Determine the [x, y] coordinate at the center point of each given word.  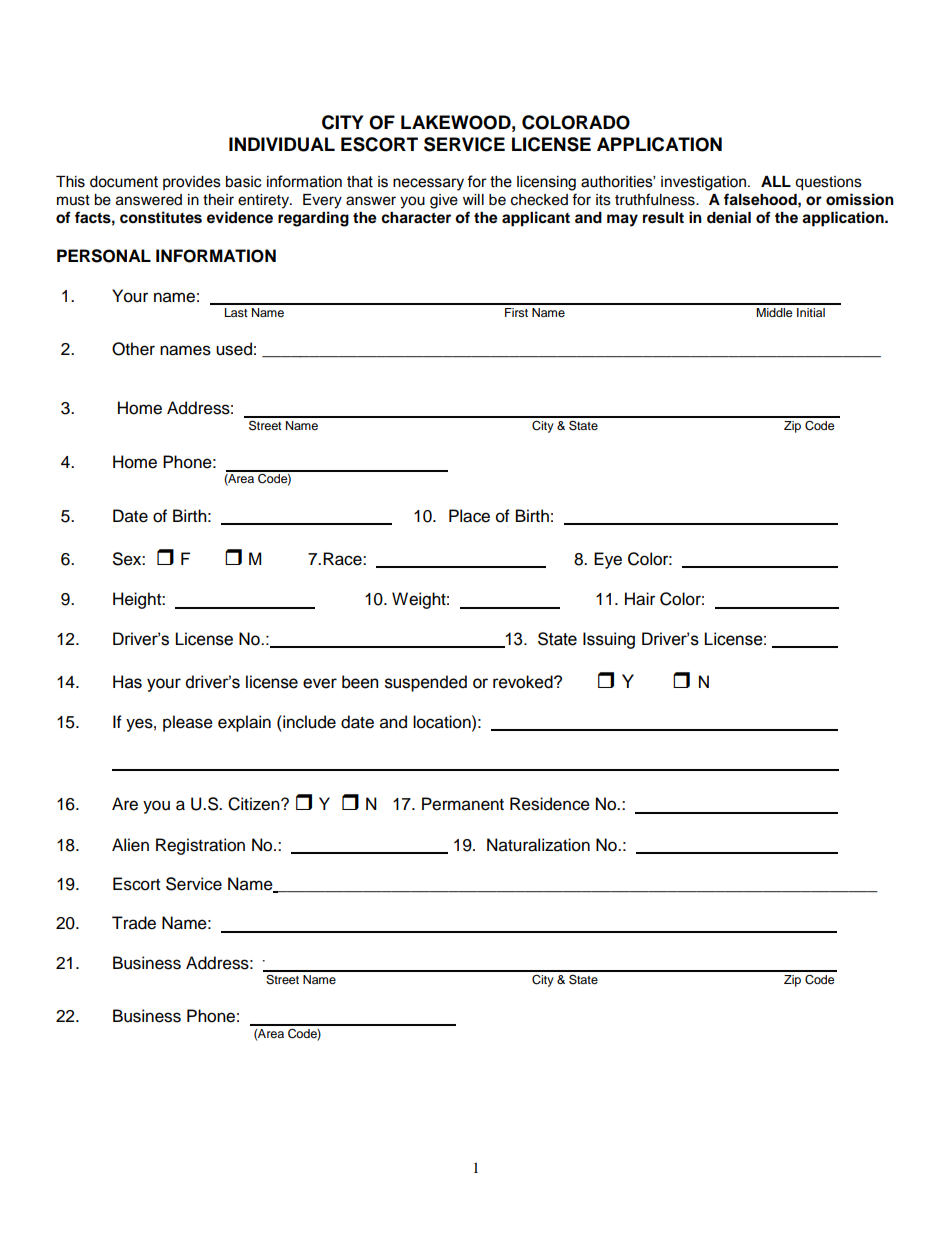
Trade [134, 923]
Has [127, 682]
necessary [428, 184]
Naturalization [538, 845]
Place [469, 516]
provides [192, 183]
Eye [608, 560]
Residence [550, 804]
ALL [776, 181]
